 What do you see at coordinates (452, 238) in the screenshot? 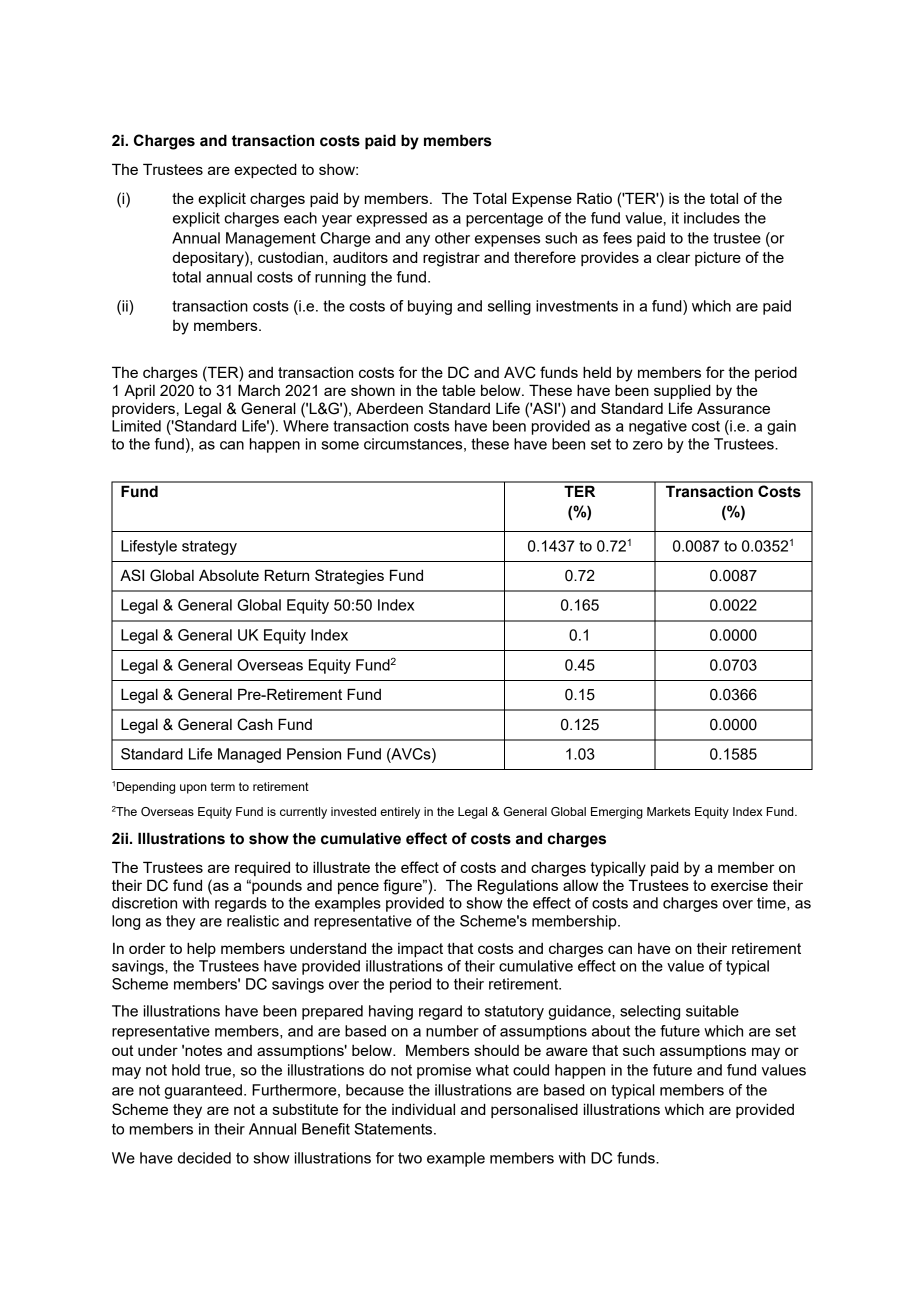
I see `other` at bounding box center [452, 238].
